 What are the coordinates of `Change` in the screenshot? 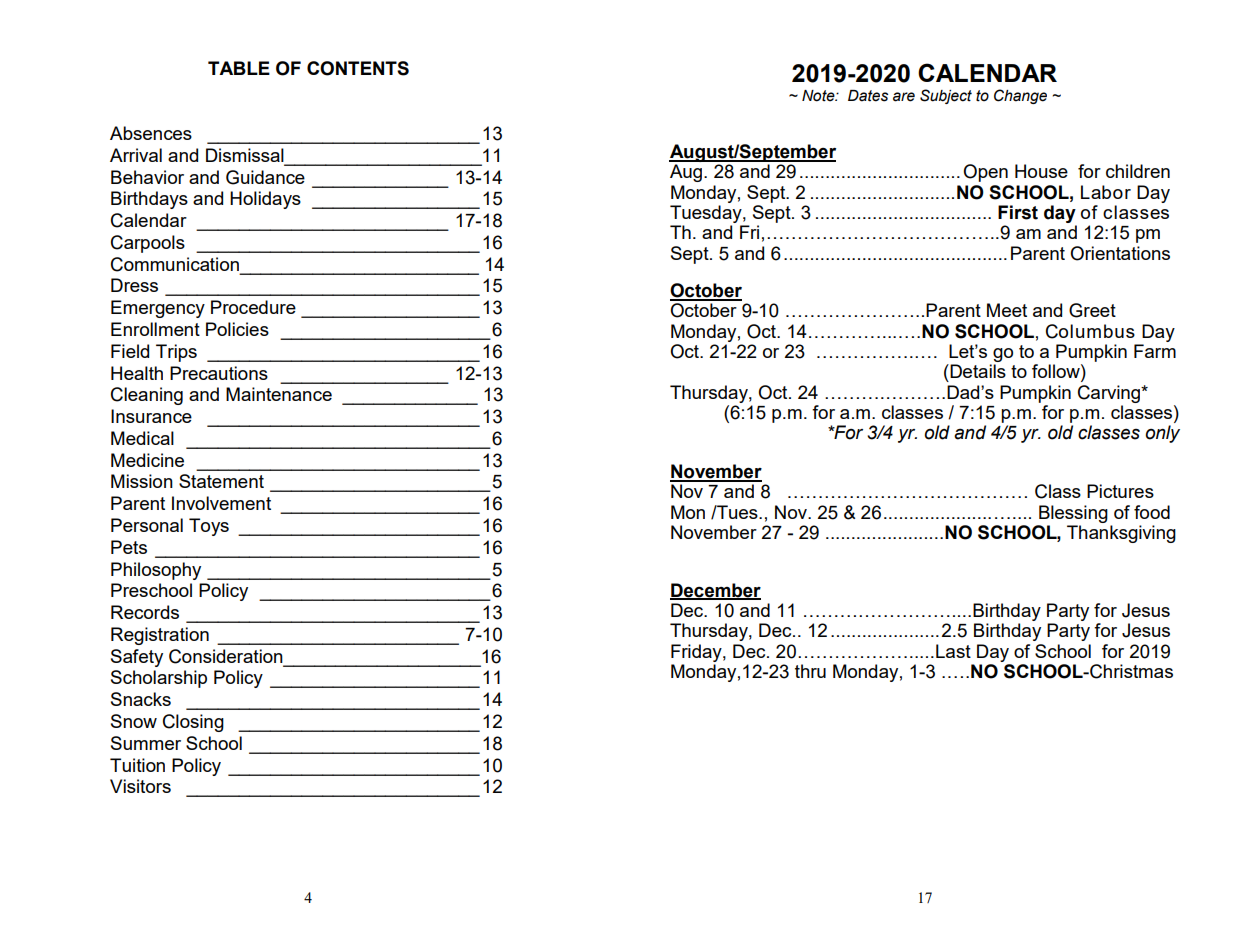 It's located at (1020, 96).
